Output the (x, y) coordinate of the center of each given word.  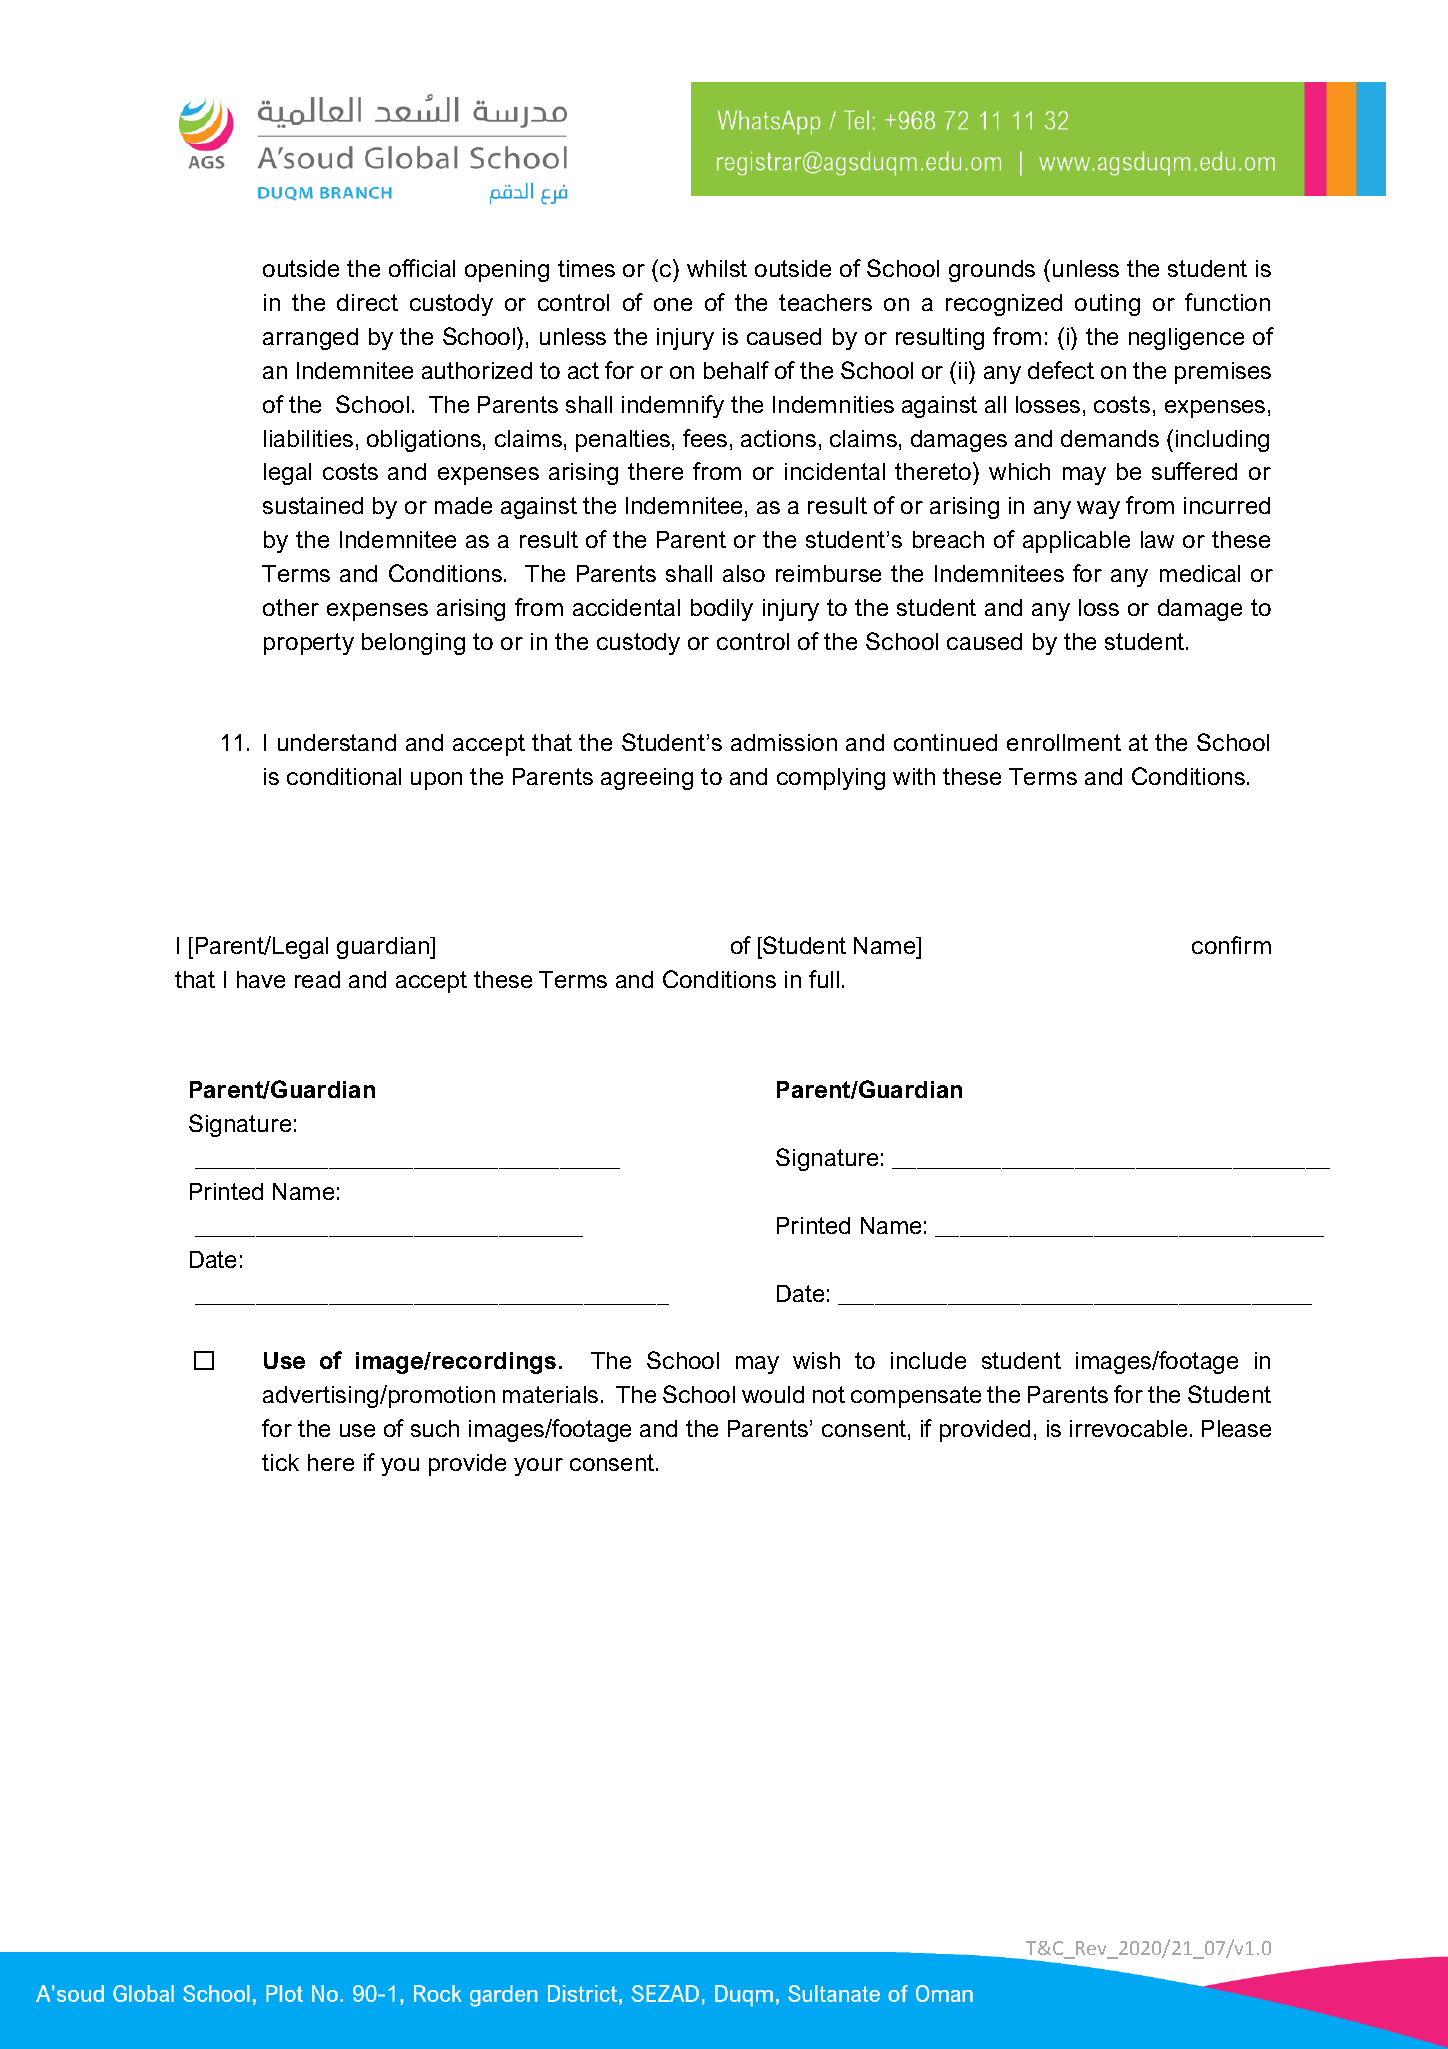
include (928, 1360)
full (824, 979)
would (773, 1394)
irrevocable (1128, 1428)
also (744, 573)
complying (831, 779)
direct (367, 302)
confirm (1231, 945)
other (291, 607)
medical (1200, 573)
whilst (717, 268)
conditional (344, 776)
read (317, 979)
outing (1107, 305)
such (435, 1428)
